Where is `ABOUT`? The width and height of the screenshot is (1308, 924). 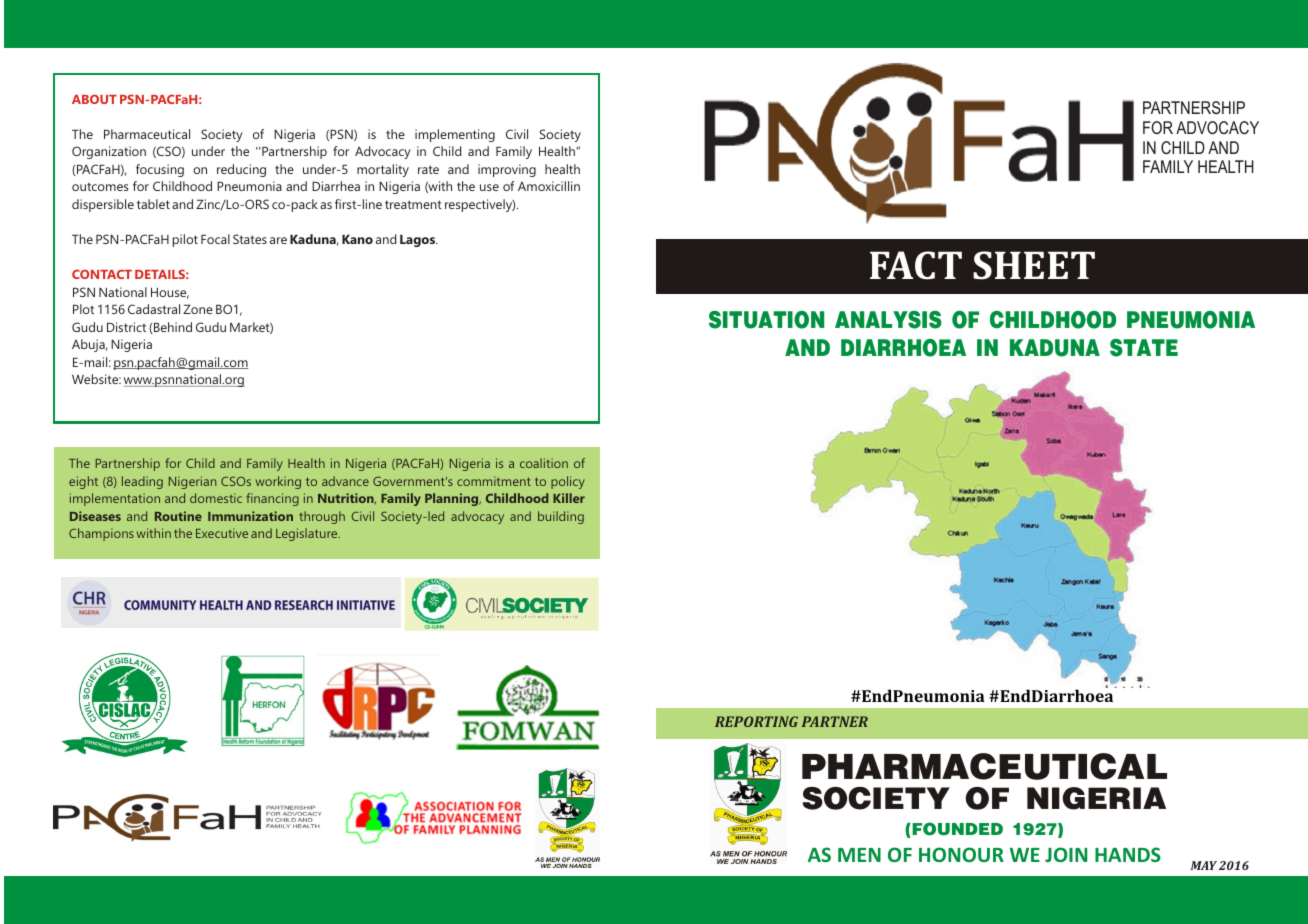
ABOUT is located at coordinates (94, 99).
